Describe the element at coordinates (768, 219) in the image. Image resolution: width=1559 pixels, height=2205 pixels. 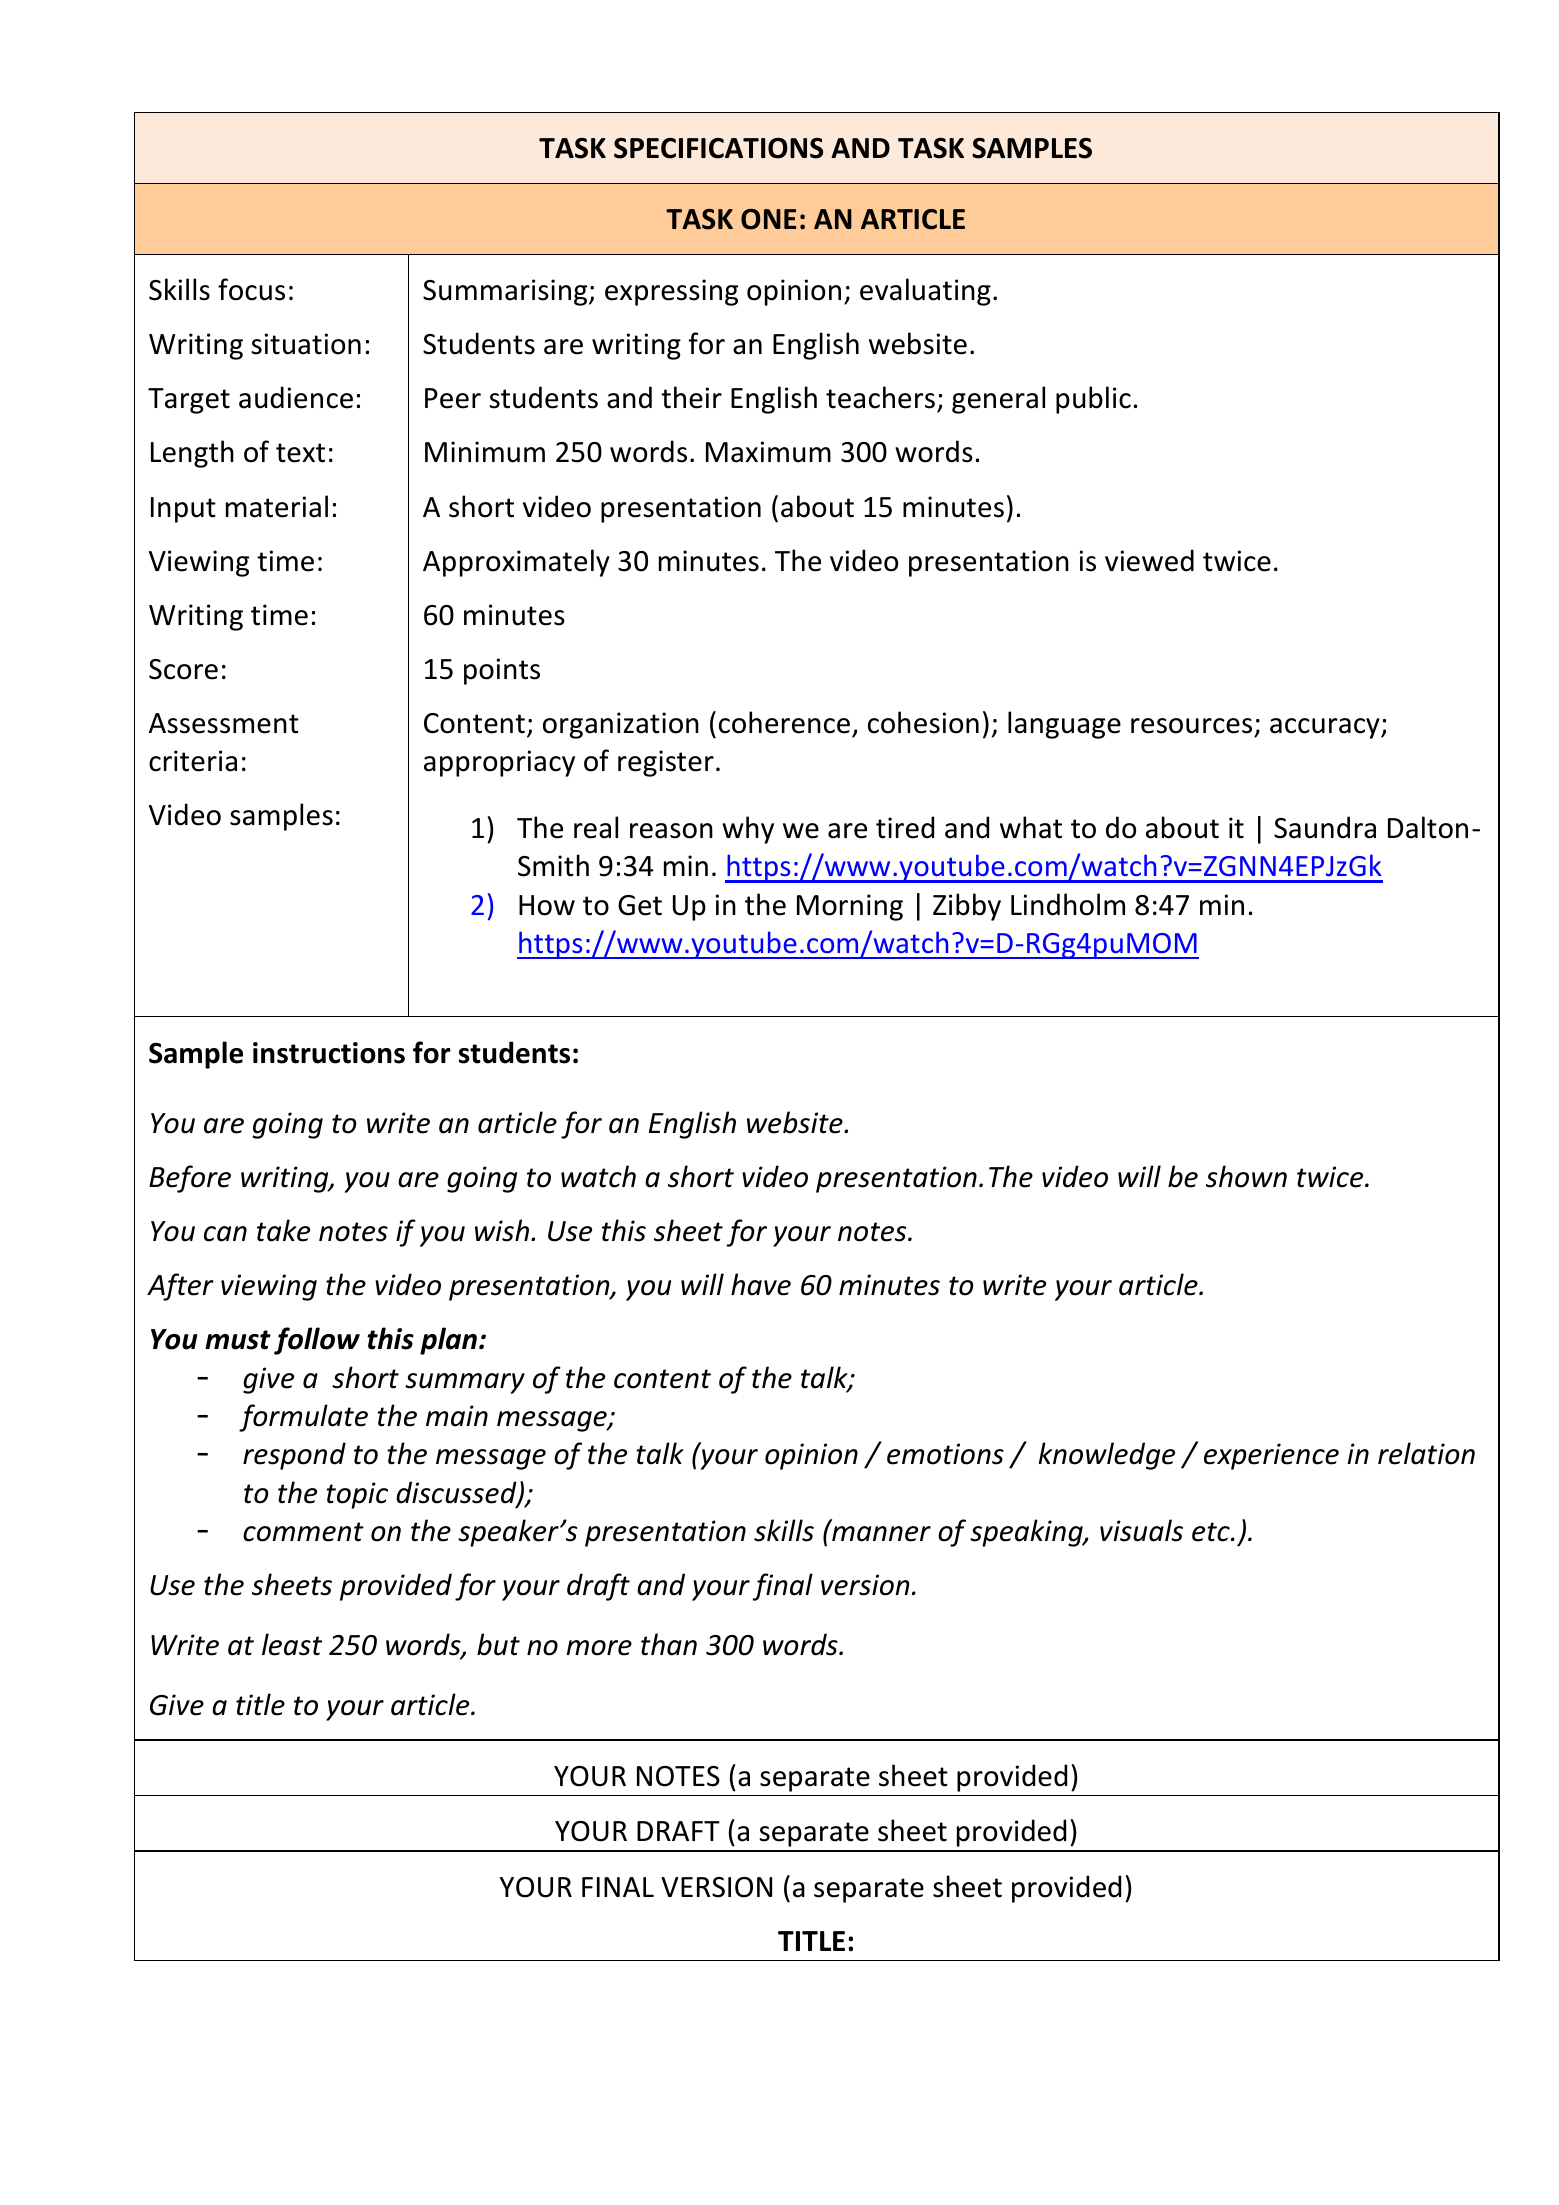
I see `ONE` at that location.
